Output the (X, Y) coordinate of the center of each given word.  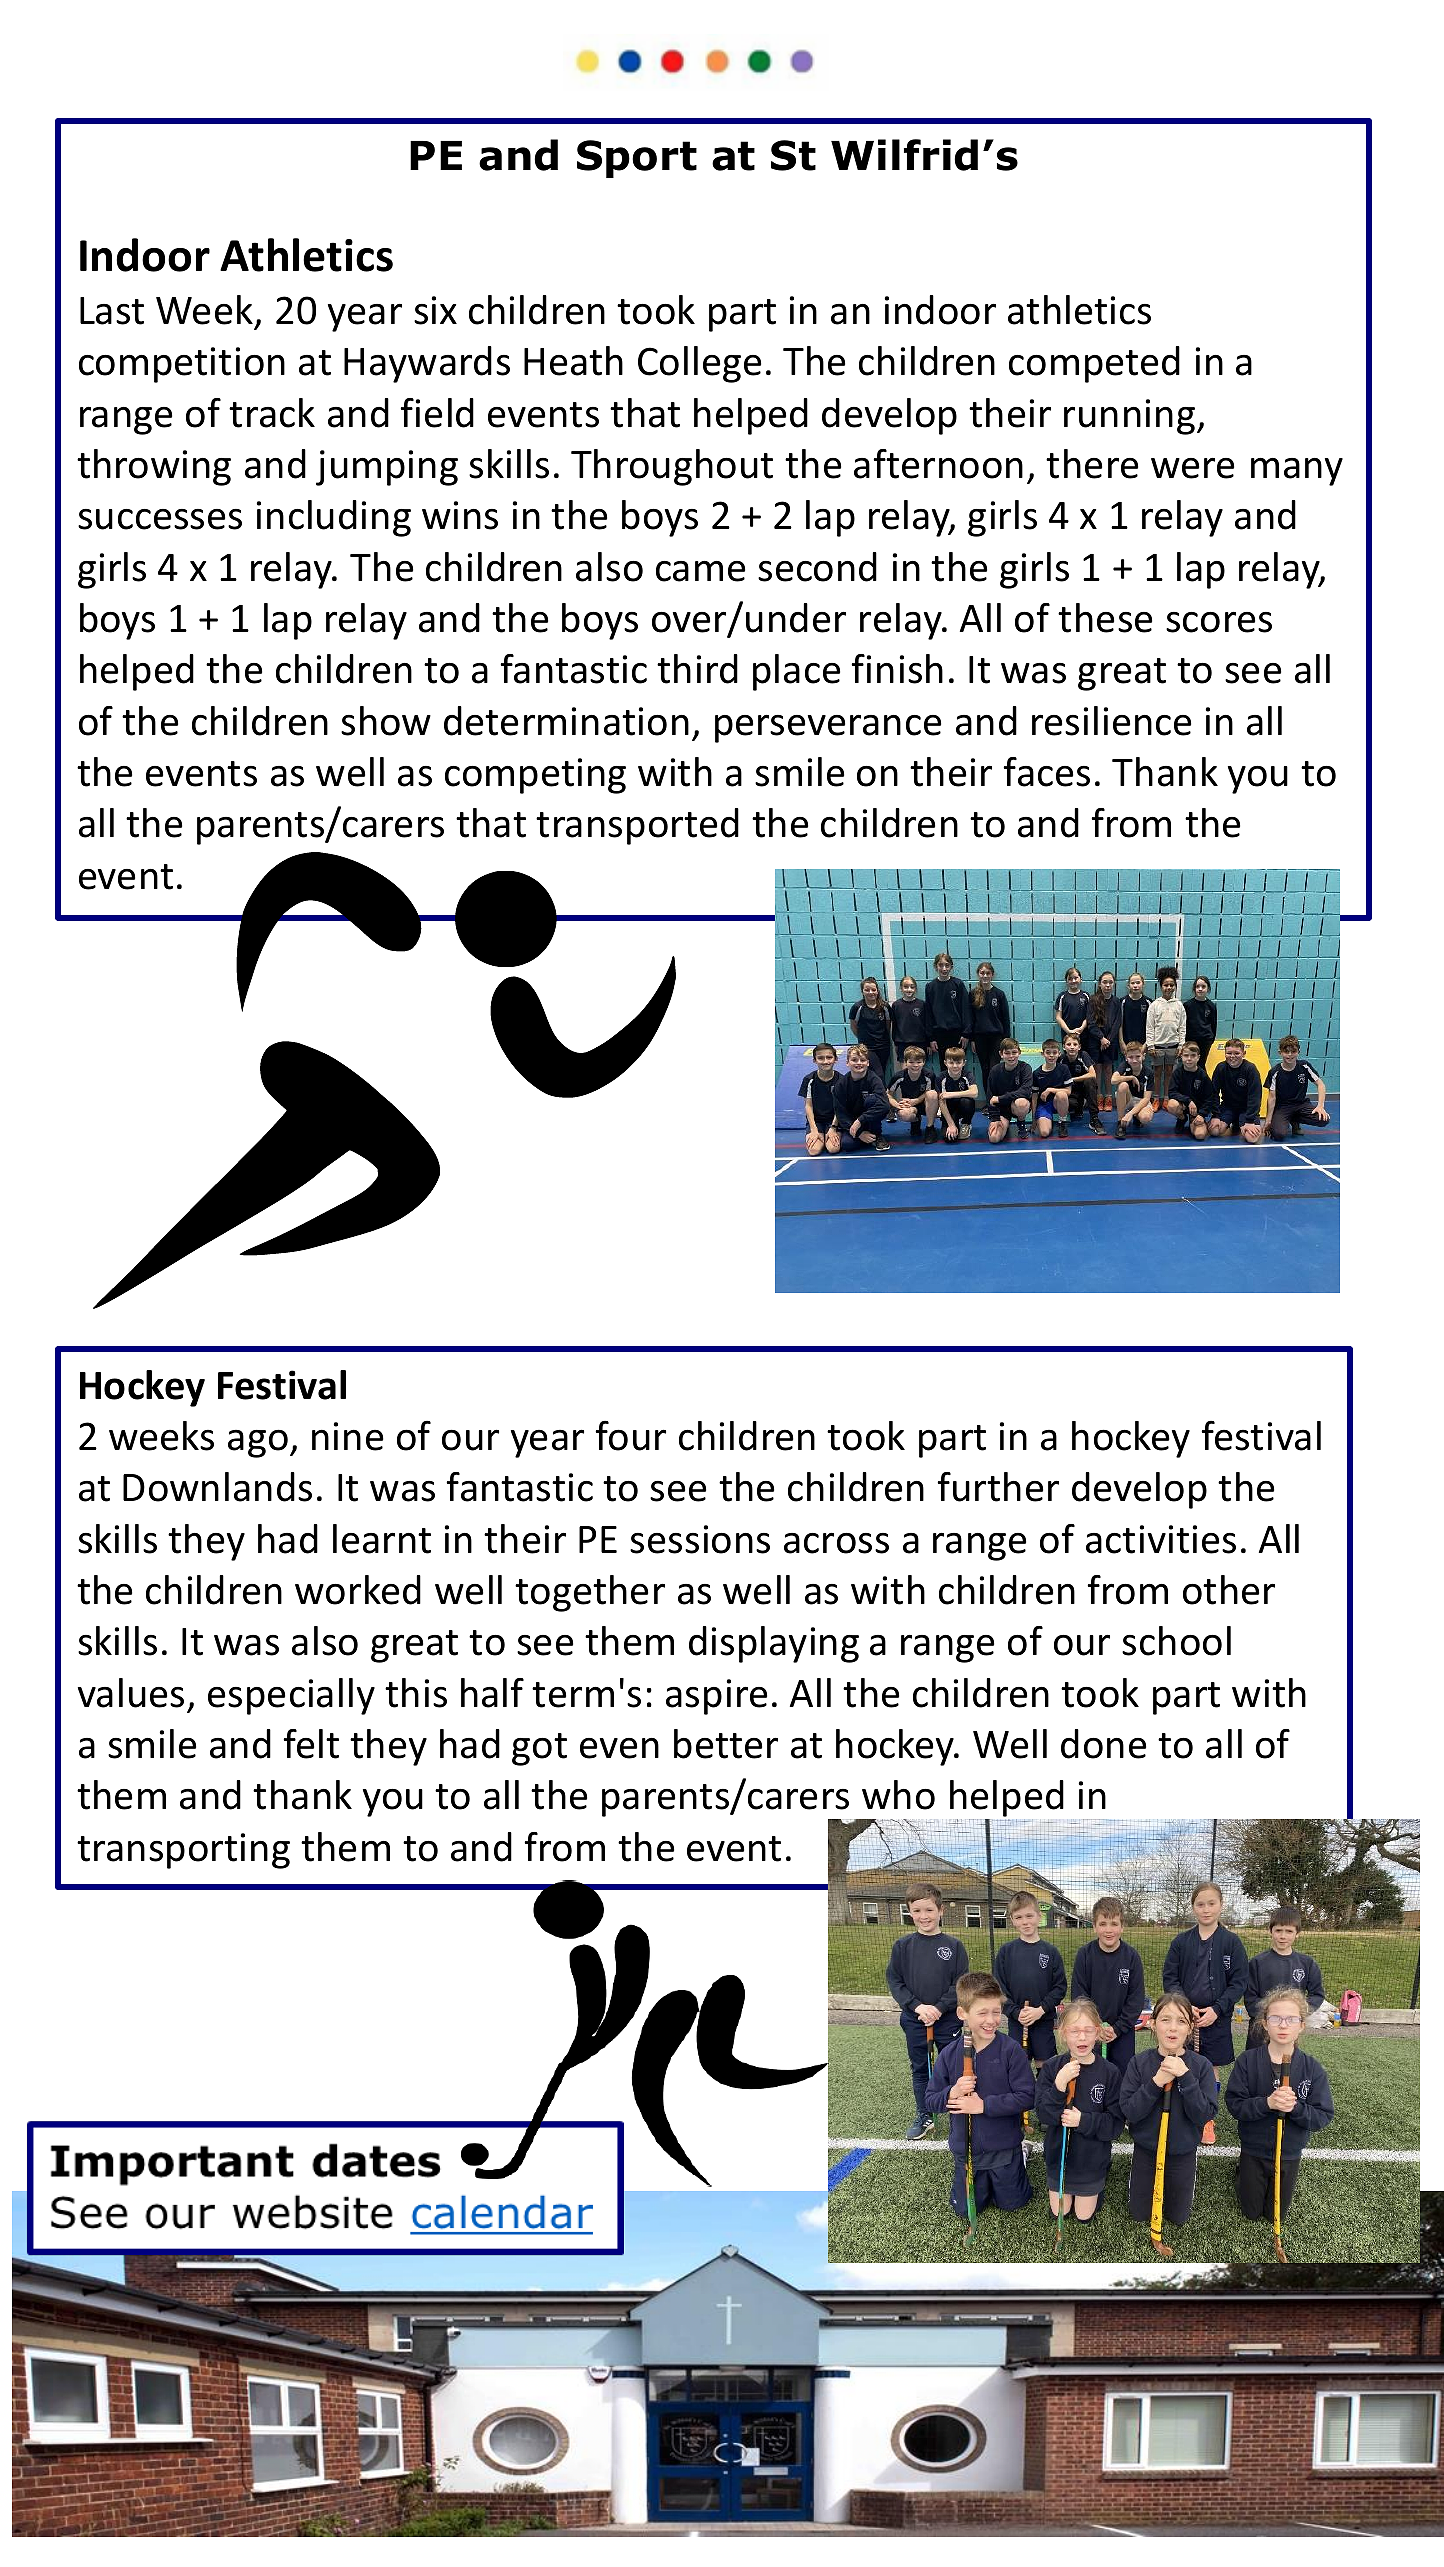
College (699, 364)
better (726, 1744)
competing (535, 776)
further (998, 1487)
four (630, 1436)
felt (311, 1744)
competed (1094, 364)
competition (182, 365)
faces (1046, 772)
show (386, 721)
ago (258, 1443)
